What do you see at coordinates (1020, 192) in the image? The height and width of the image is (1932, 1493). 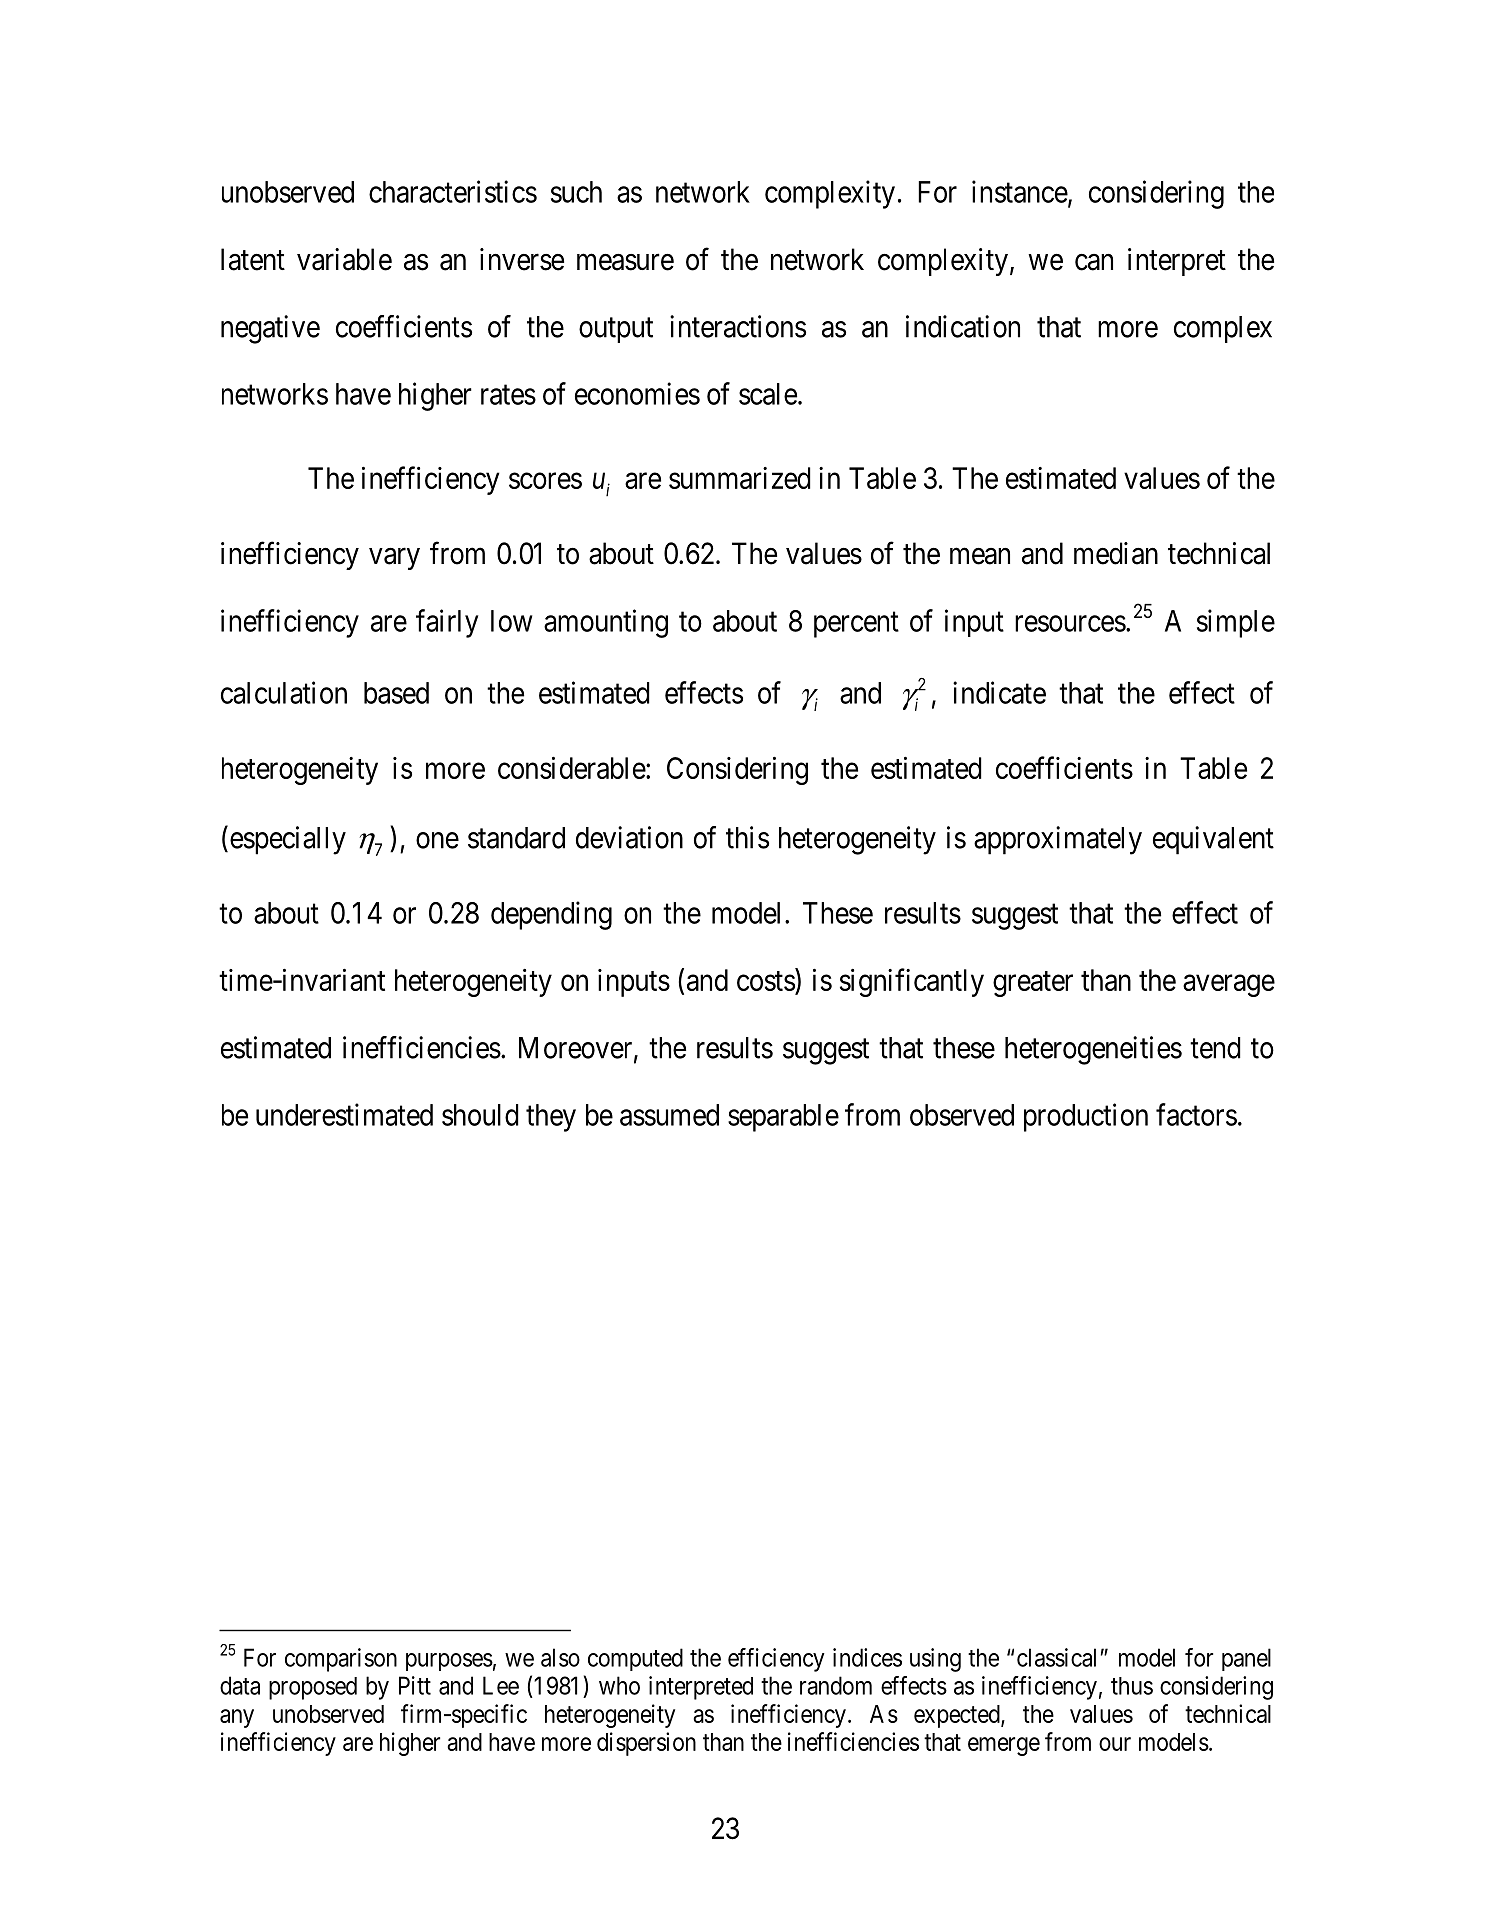 I see `instance` at bounding box center [1020, 192].
